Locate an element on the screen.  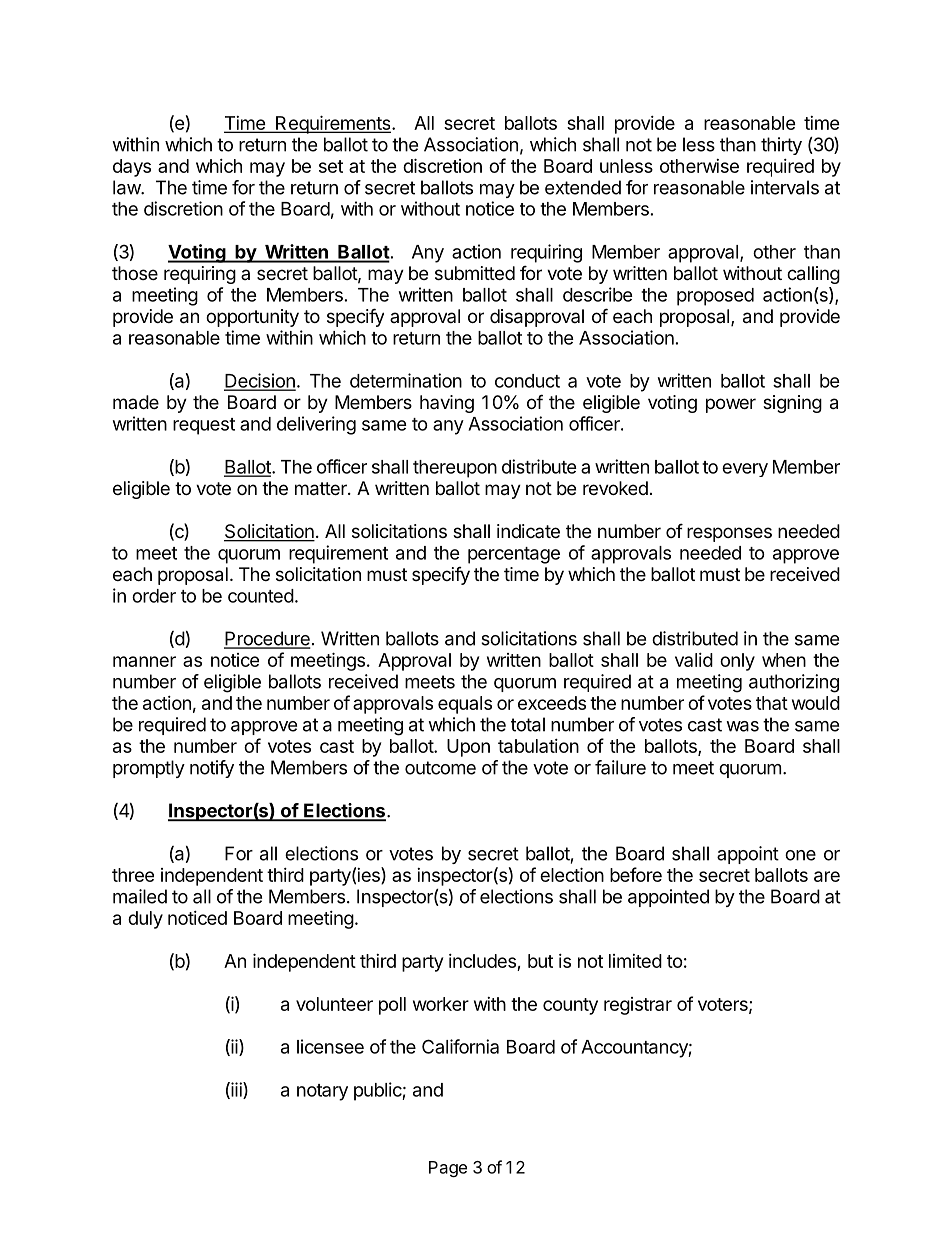
Procedure is located at coordinates (267, 639).
